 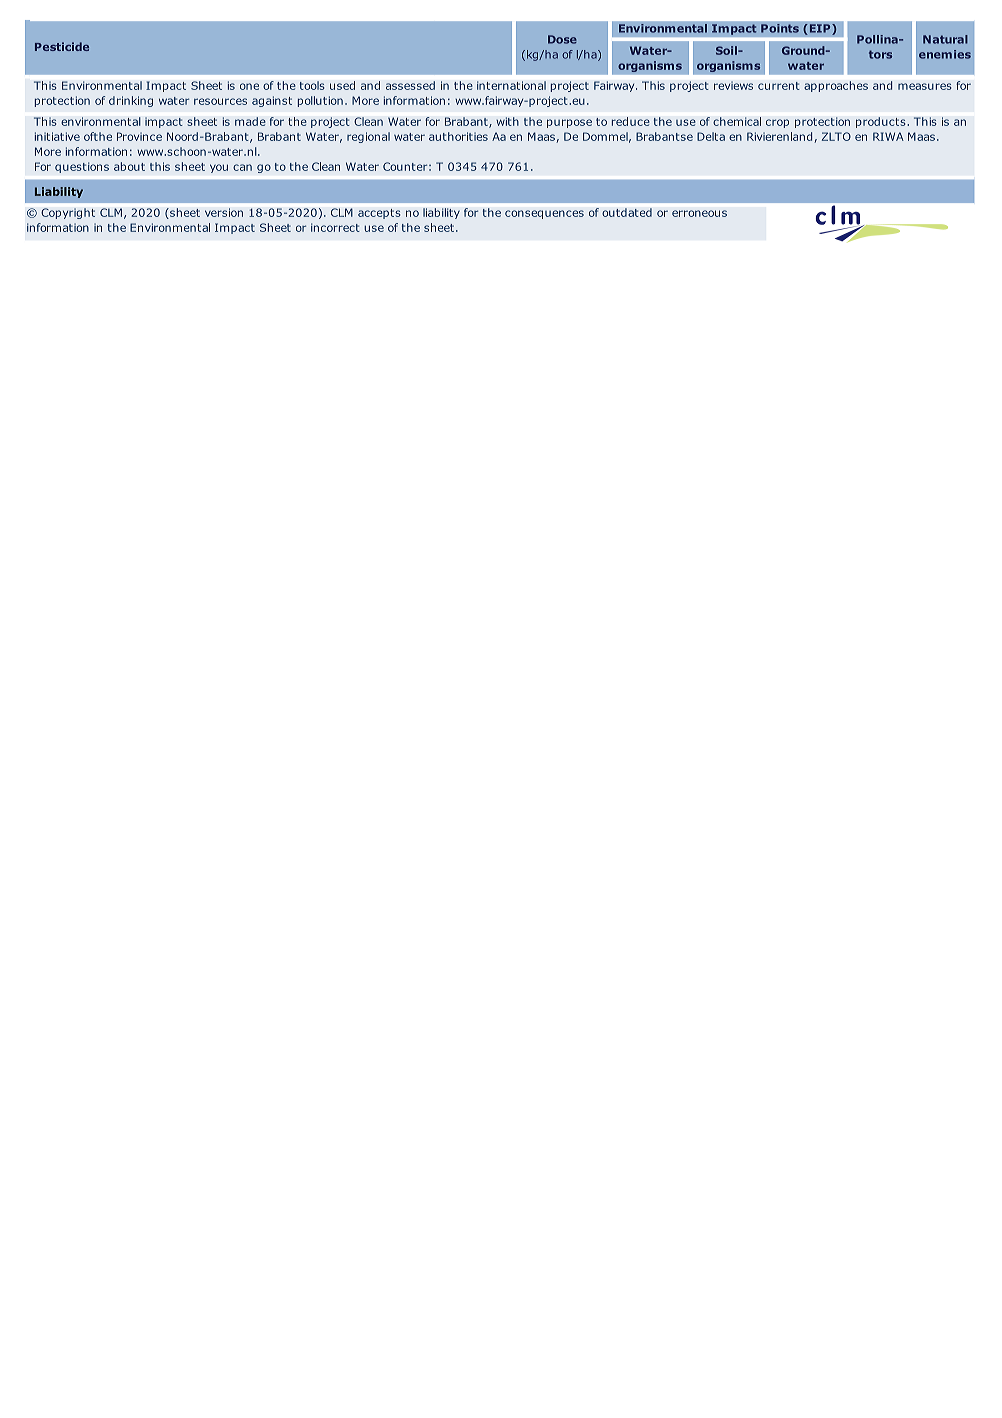 I want to click on Dose, so click(x=562, y=39).
